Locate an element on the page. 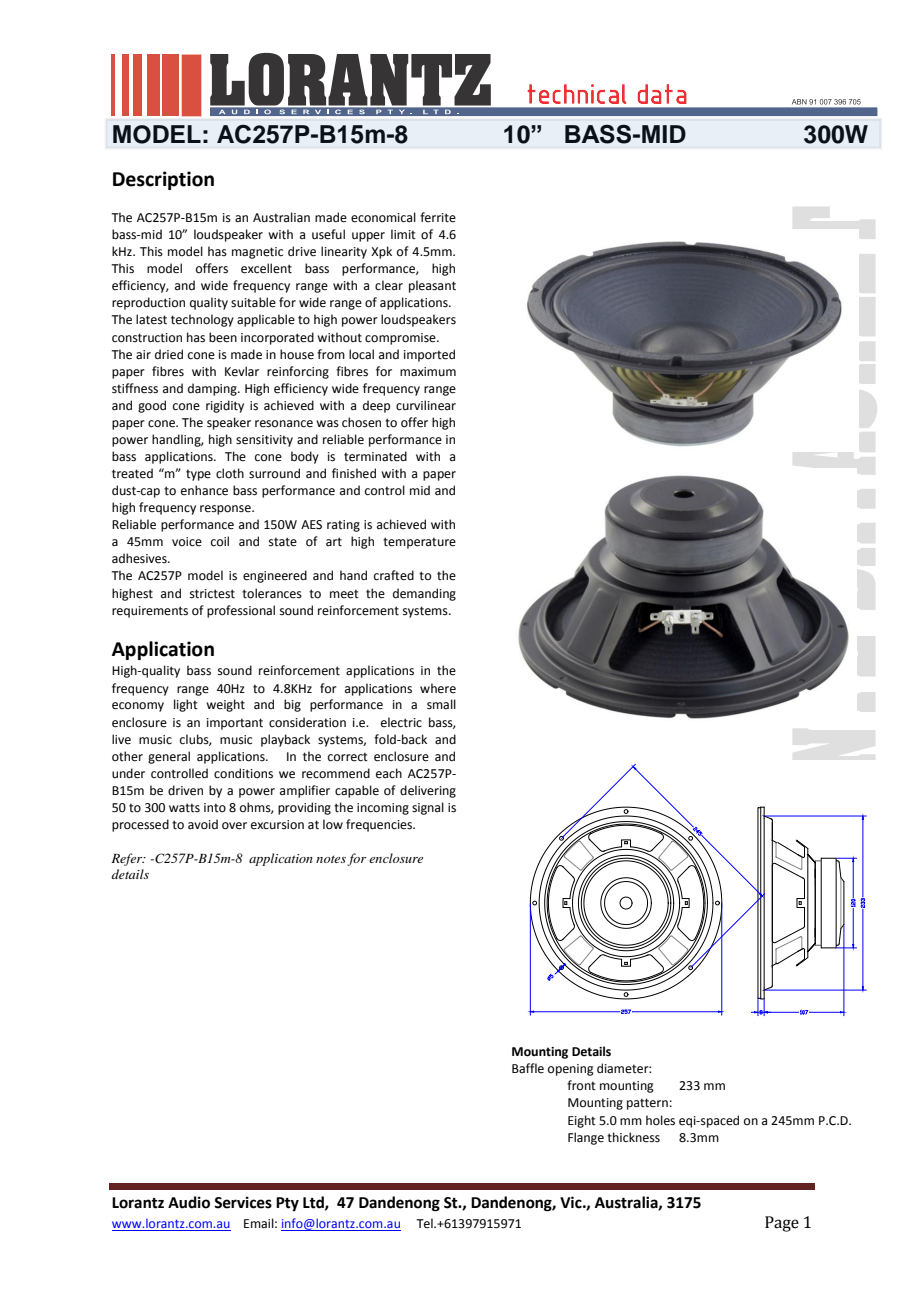 Image resolution: width=924 pixels, height=1308 pixels. Flange is located at coordinates (586, 1138).
